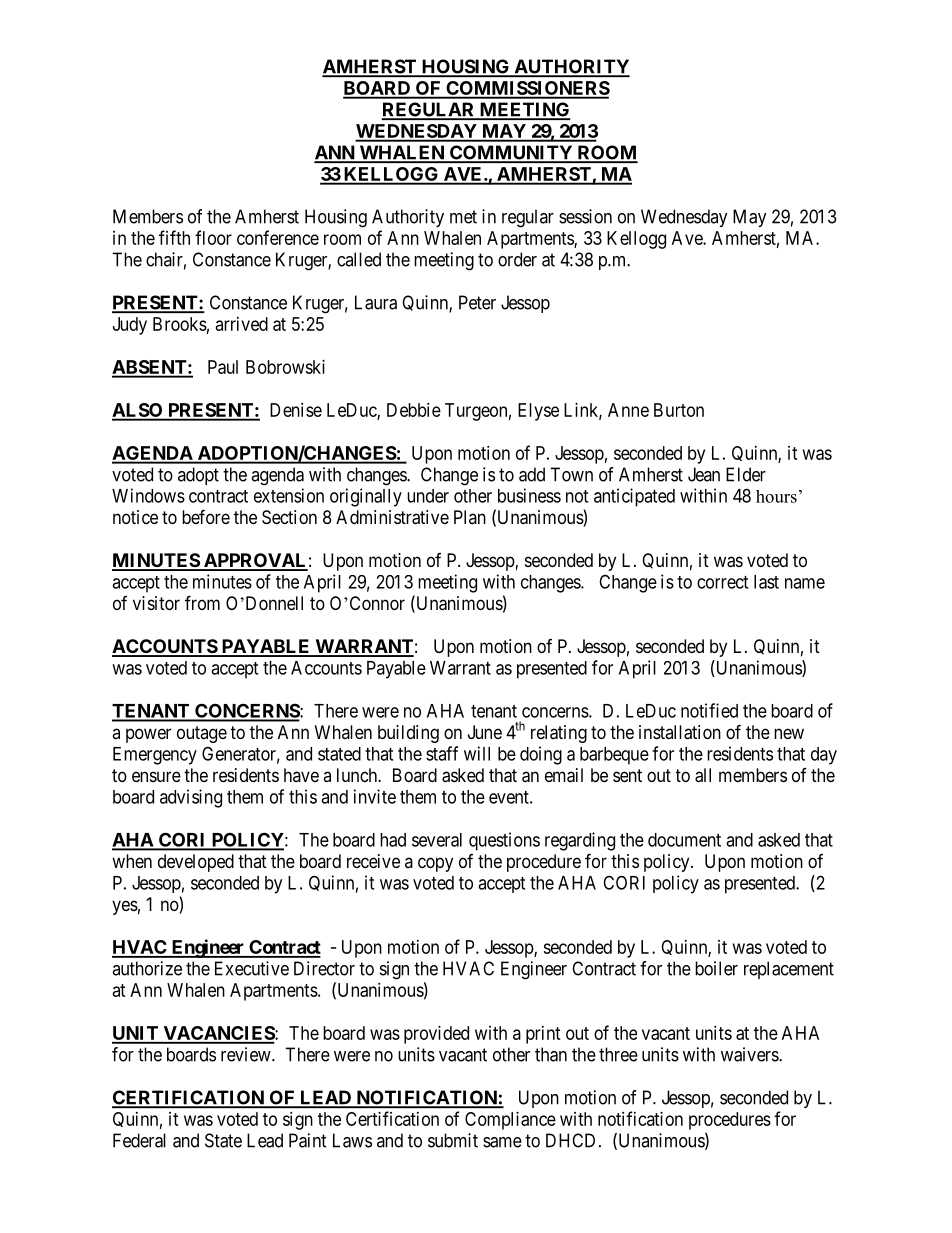 Image resolution: width=952 pixels, height=1233 pixels. I want to click on met, so click(463, 217).
